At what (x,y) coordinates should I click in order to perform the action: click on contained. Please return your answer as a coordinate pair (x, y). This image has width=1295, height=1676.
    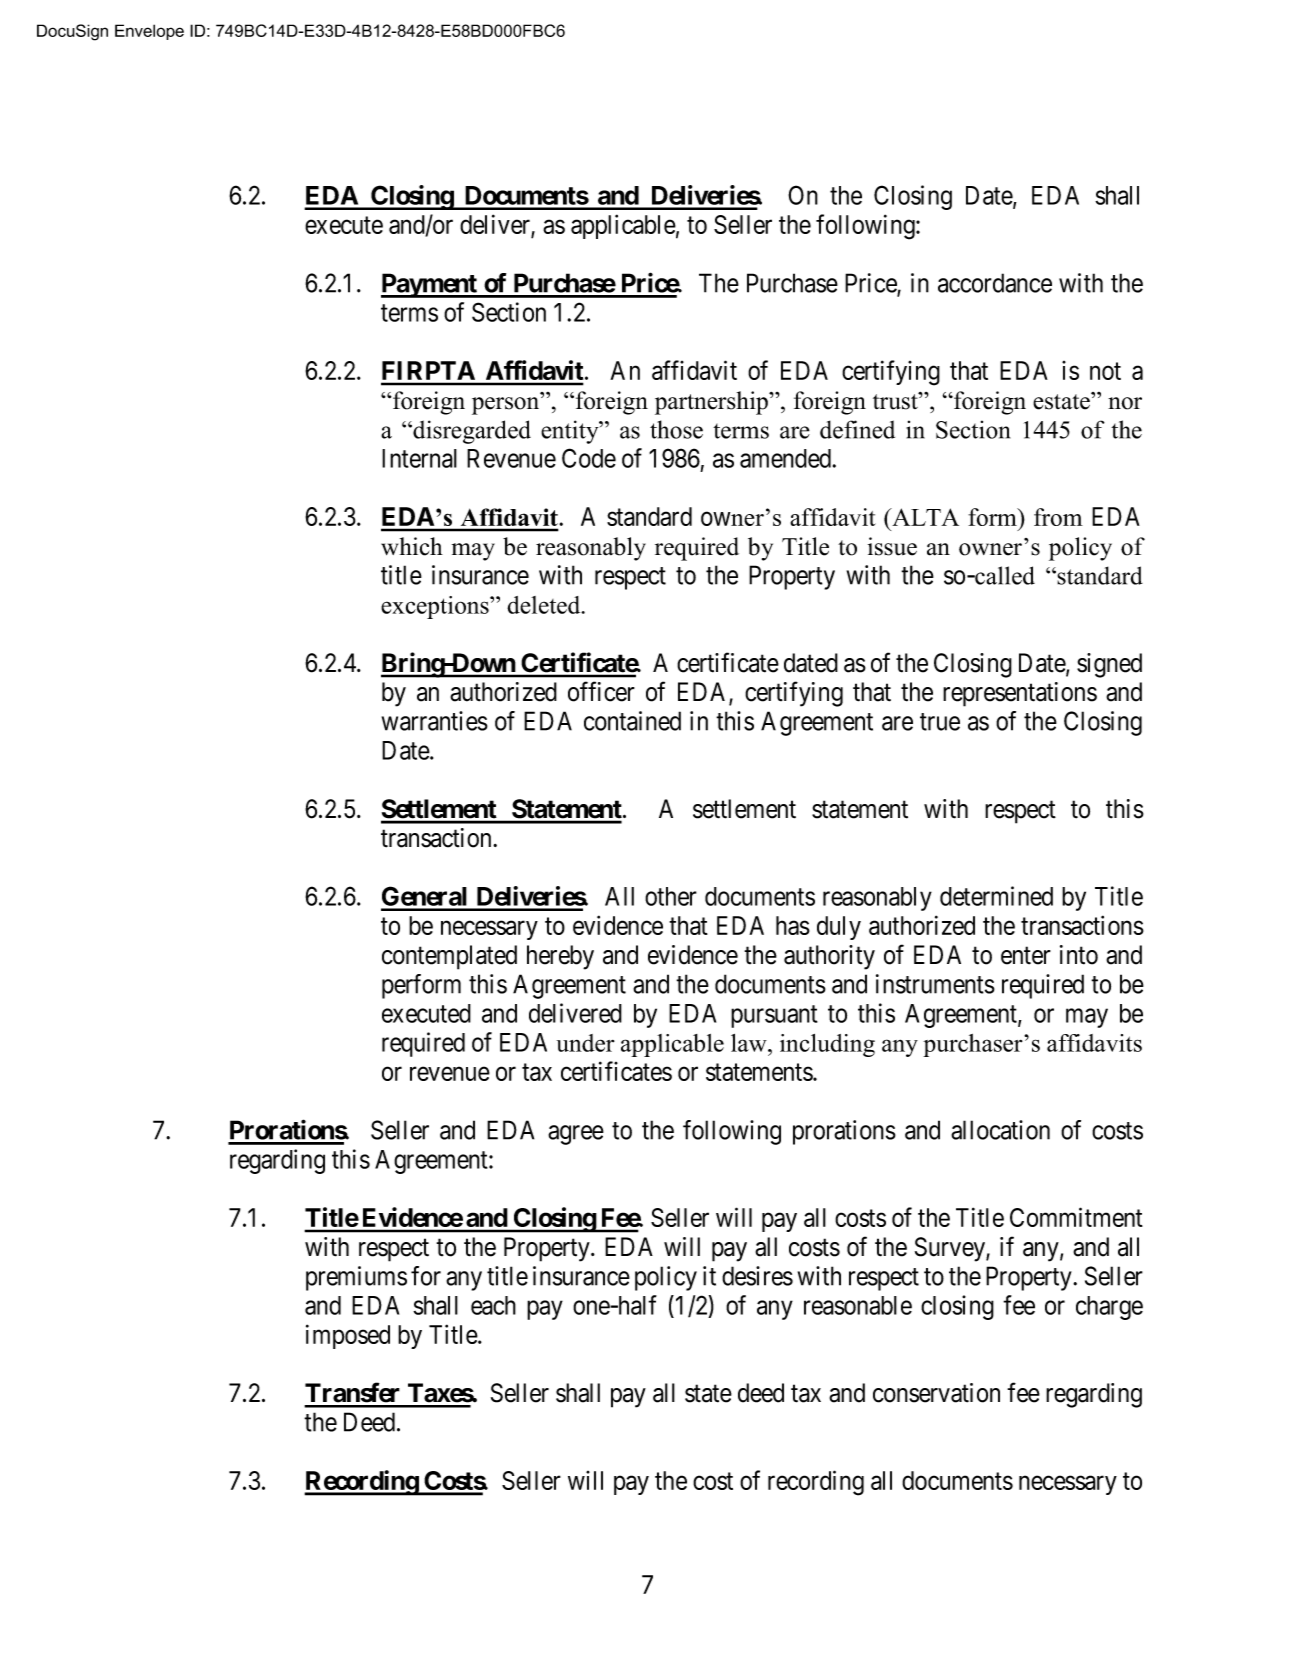
    Looking at the image, I should click on (632, 721).
